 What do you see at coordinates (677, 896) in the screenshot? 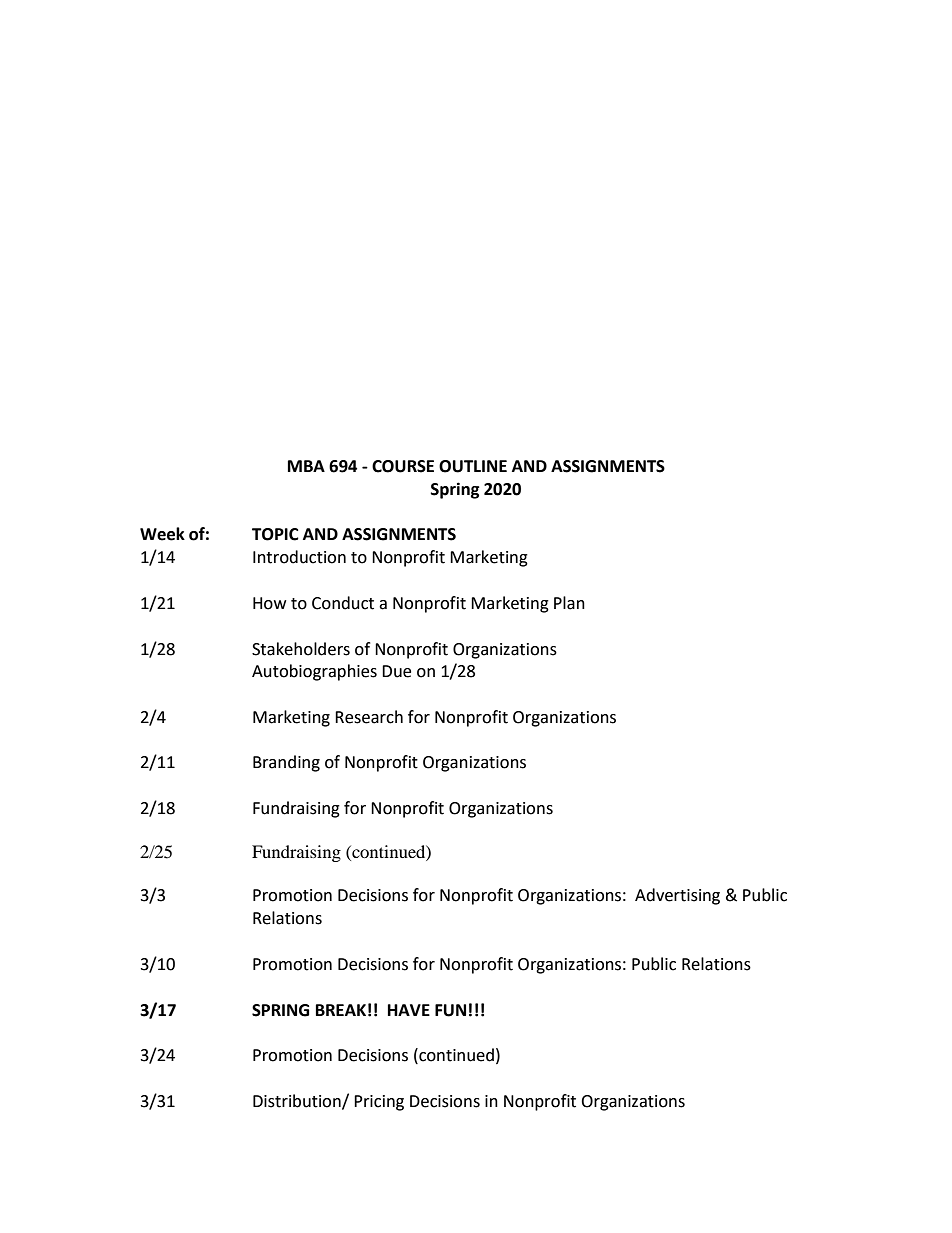
I see `Advertising` at bounding box center [677, 896].
